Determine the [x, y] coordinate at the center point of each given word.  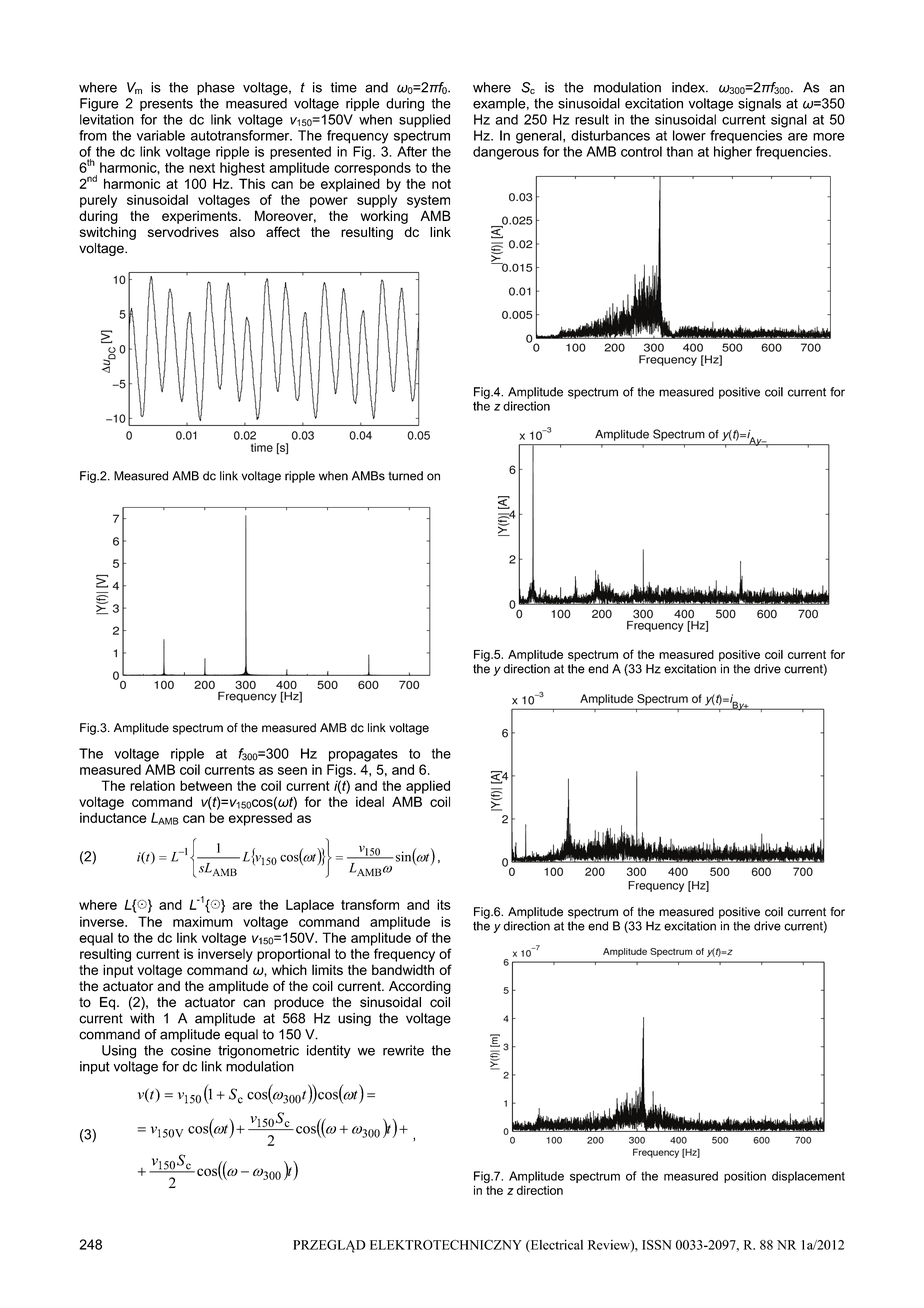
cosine [191, 1050]
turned [405, 476]
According [420, 987]
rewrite [403, 1050]
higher [733, 153]
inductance [113, 817]
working [384, 217]
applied [428, 787]
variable [161, 135]
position [745, 1177]
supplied [424, 121]
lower [689, 135]
